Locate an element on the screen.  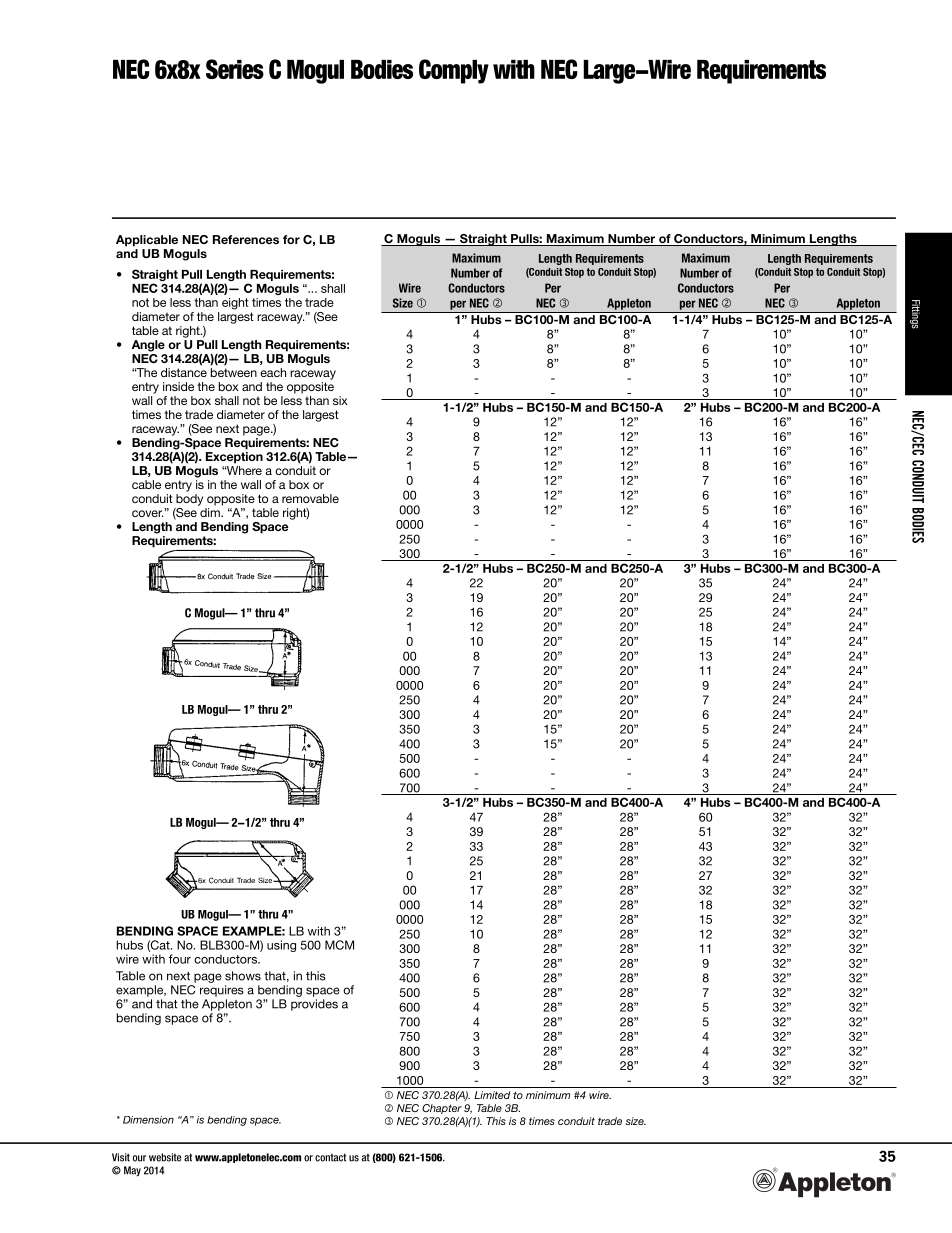
body is located at coordinates (189, 500).
